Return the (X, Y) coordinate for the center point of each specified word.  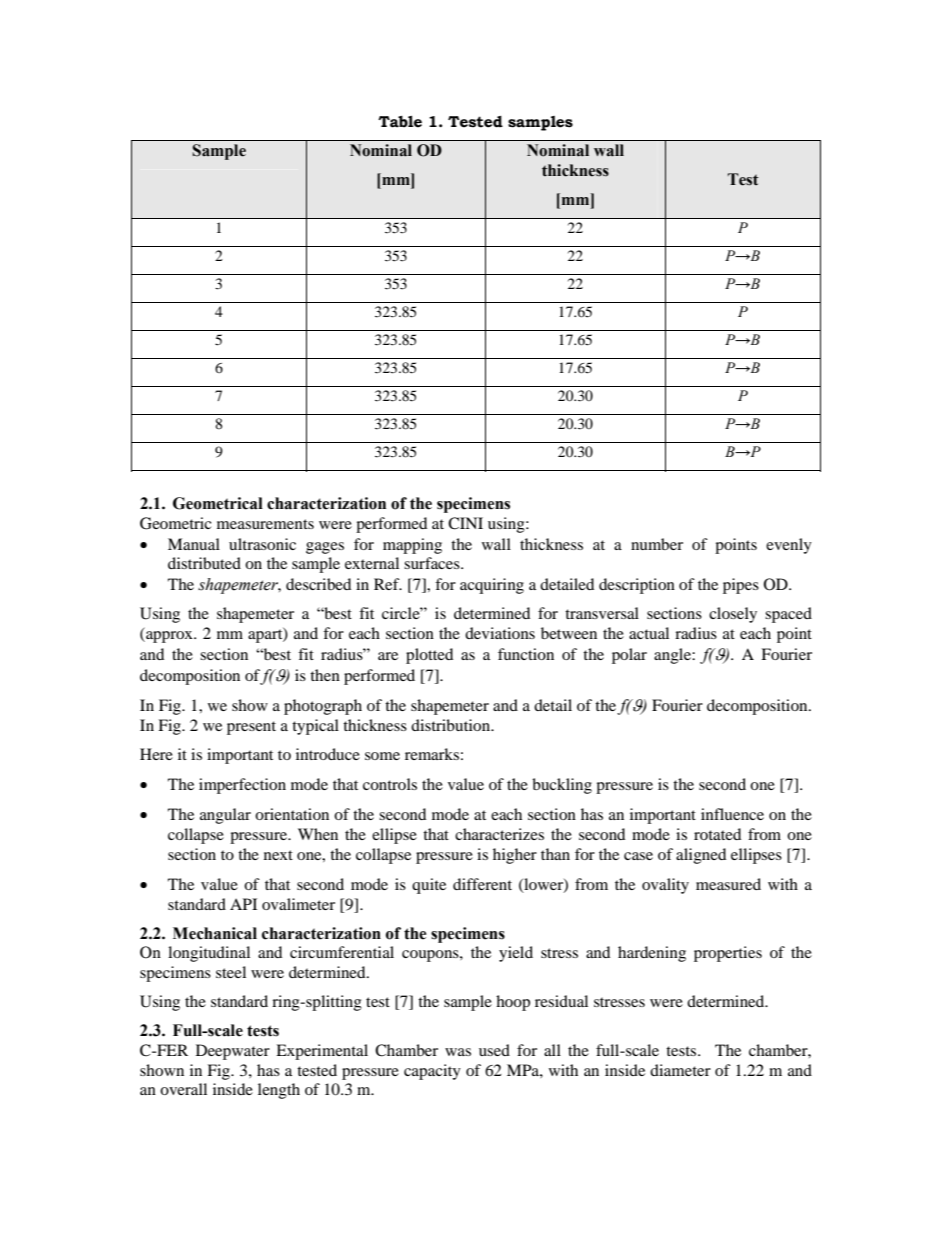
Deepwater (233, 1052)
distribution (452, 725)
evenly (789, 546)
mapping (412, 546)
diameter (680, 1070)
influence (732, 814)
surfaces (433, 563)
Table (400, 122)
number (657, 544)
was (458, 1052)
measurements (265, 524)
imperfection (242, 786)
